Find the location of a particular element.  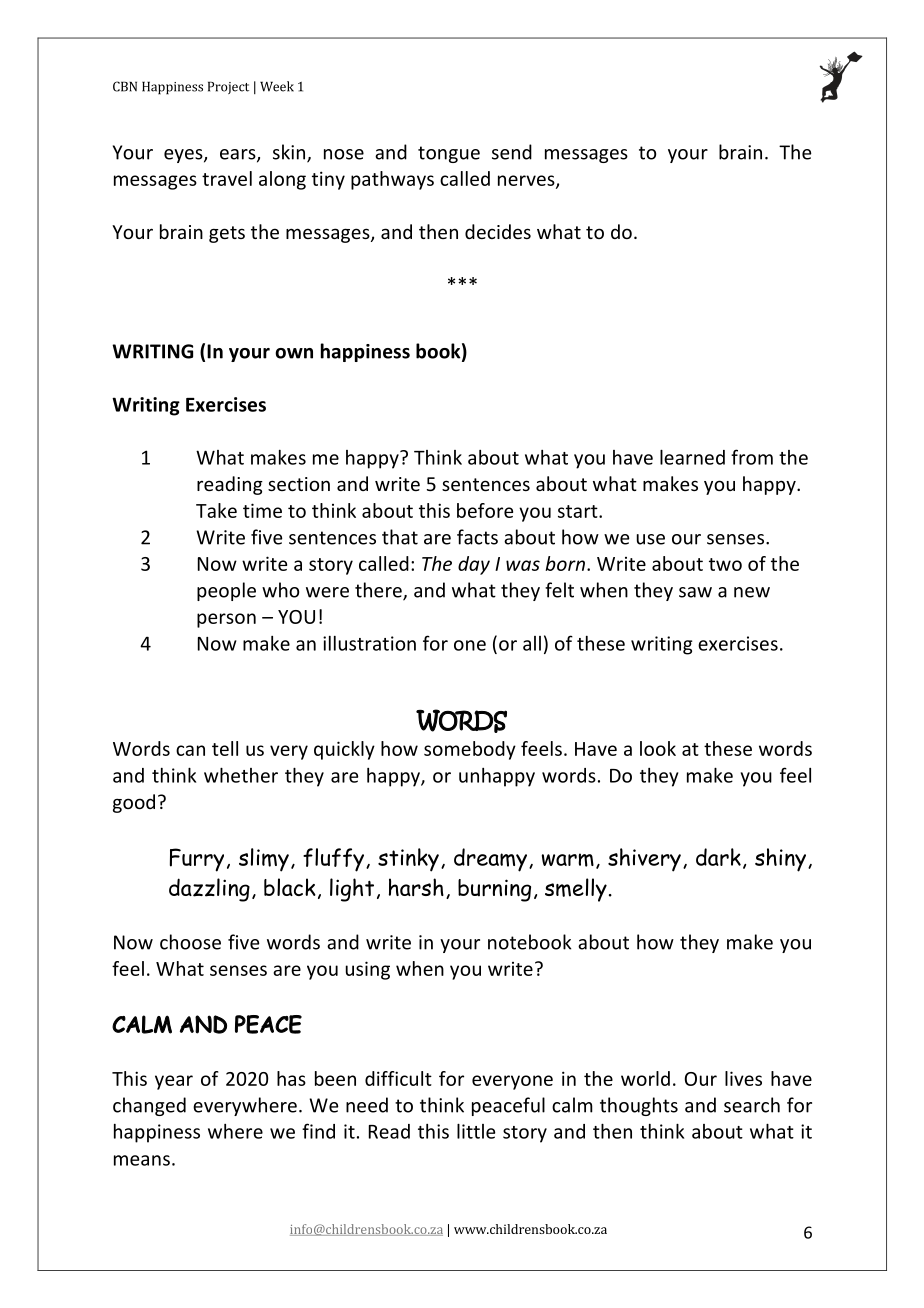

facts is located at coordinates (477, 537).
